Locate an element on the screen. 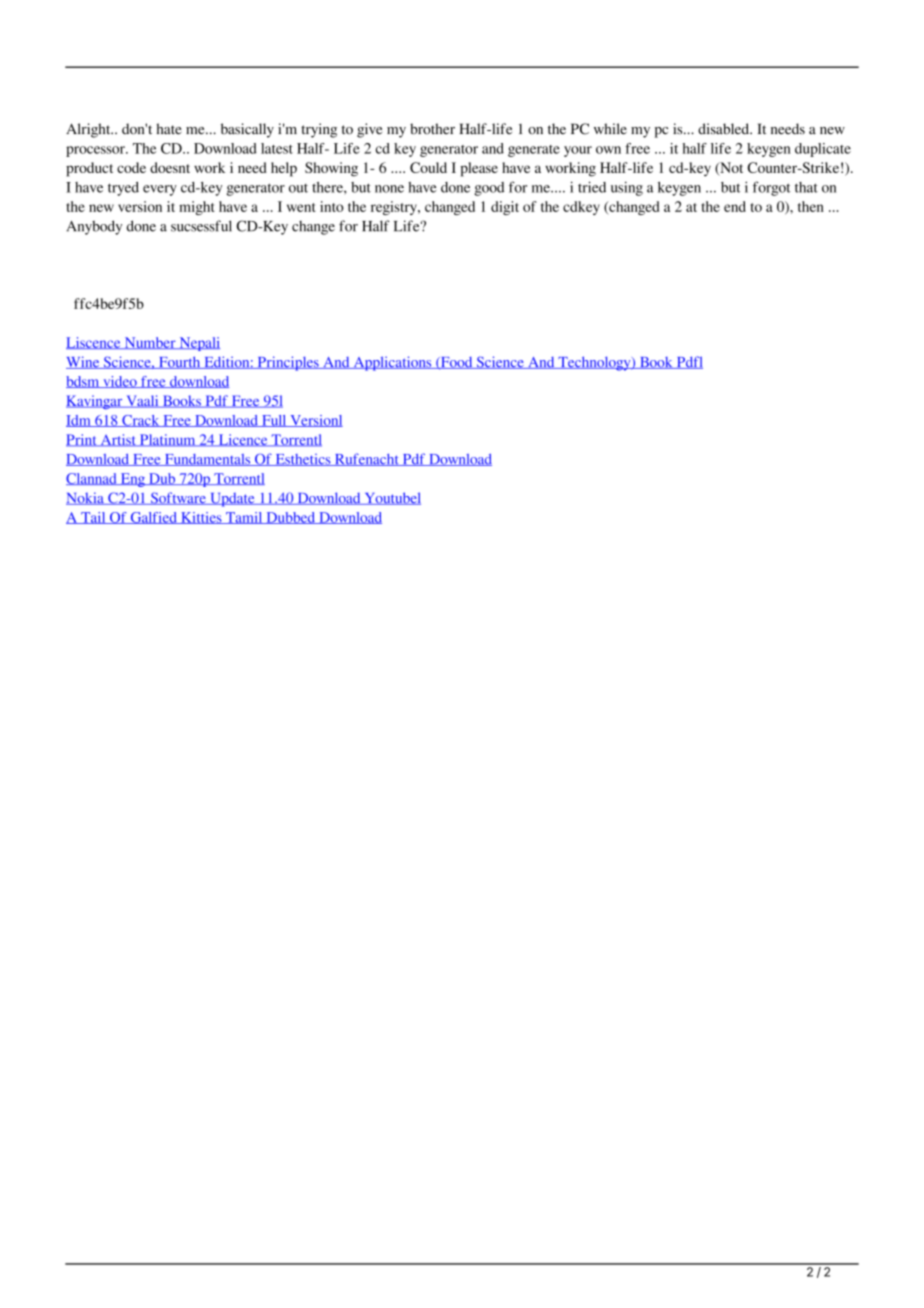 This screenshot has width=924, height=1308. Applications is located at coordinates (392, 363).
